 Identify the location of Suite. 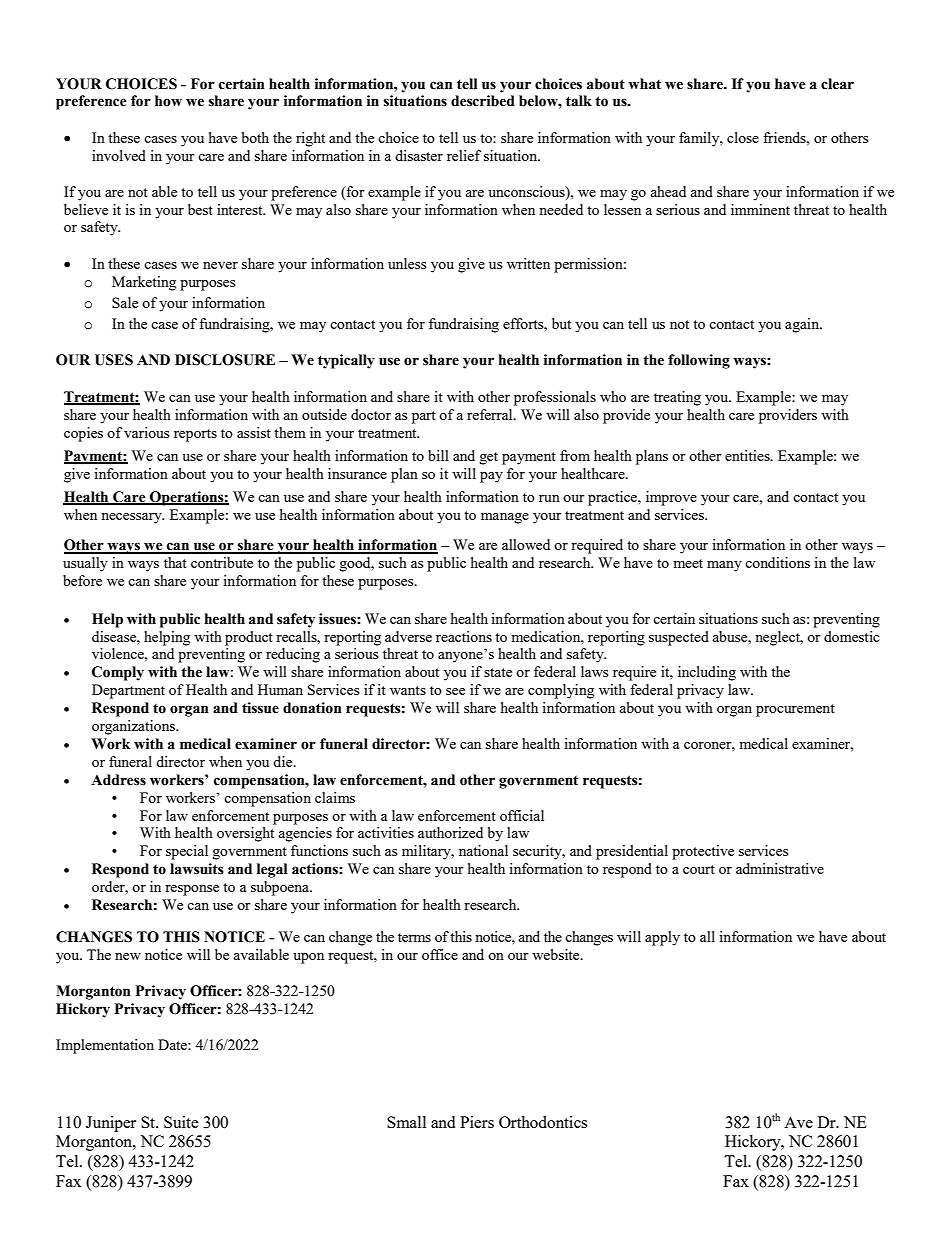
(181, 1122).
